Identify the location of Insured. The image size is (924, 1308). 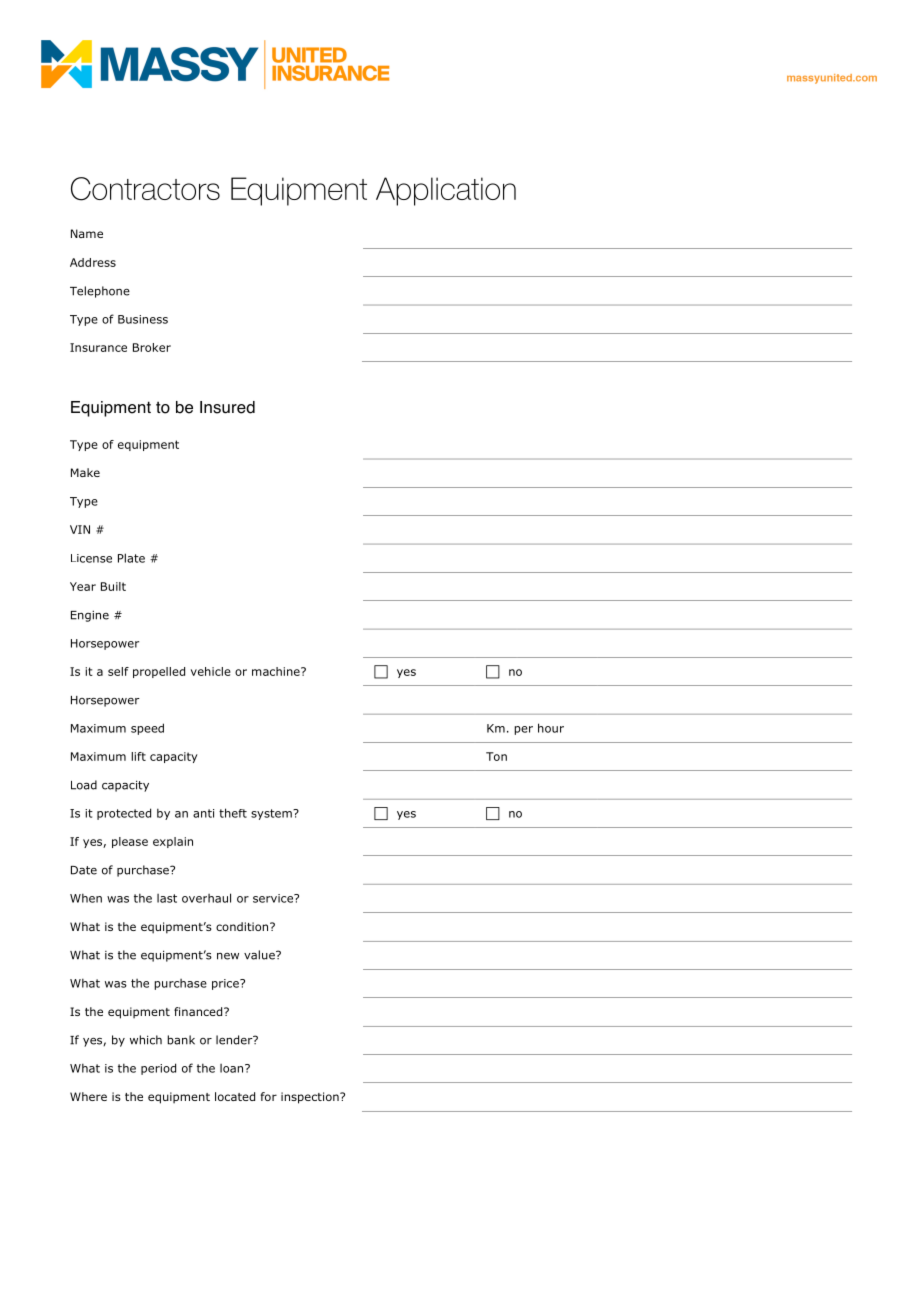
(227, 407).
